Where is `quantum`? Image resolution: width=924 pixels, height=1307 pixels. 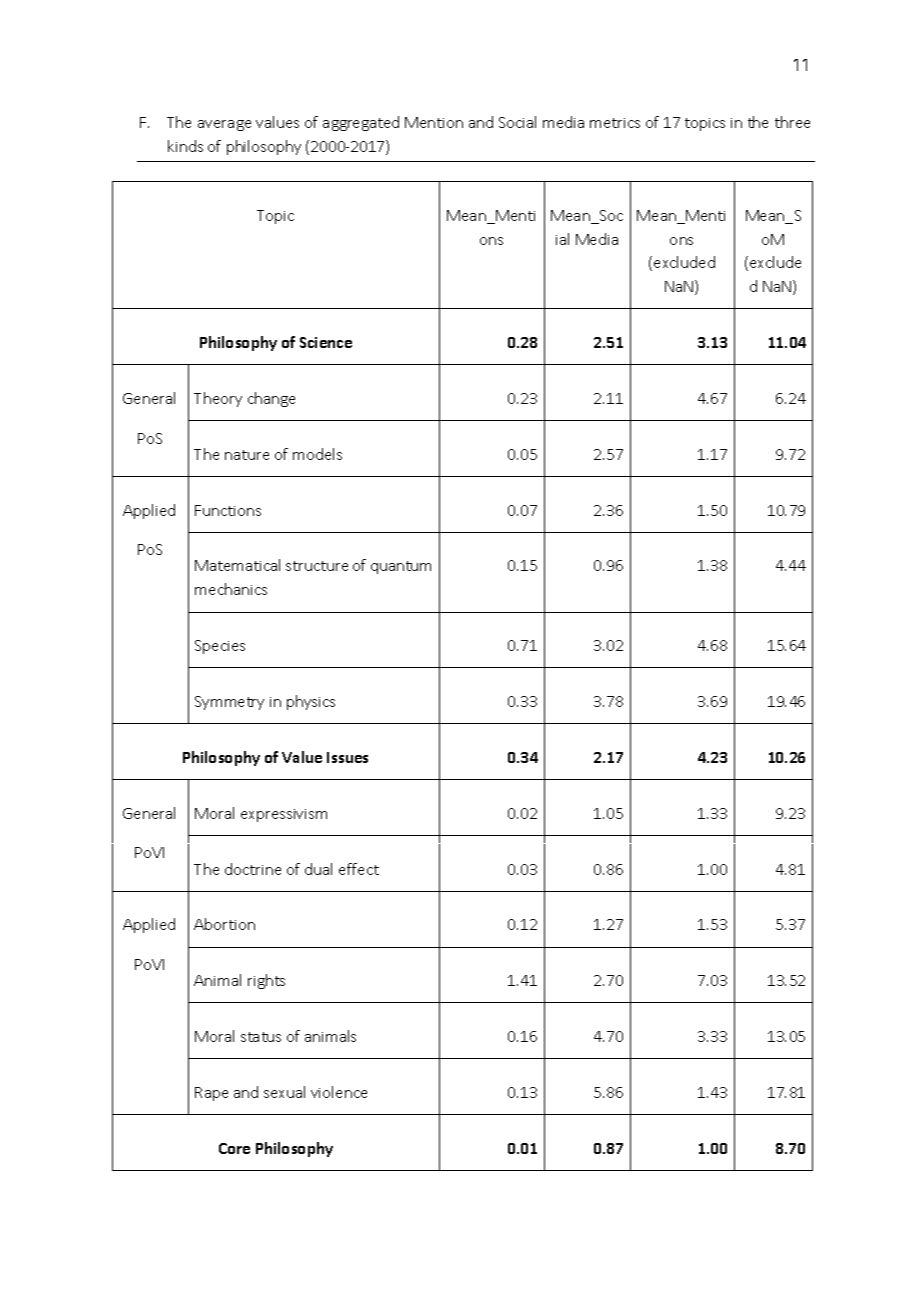 quantum is located at coordinates (401, 567).
